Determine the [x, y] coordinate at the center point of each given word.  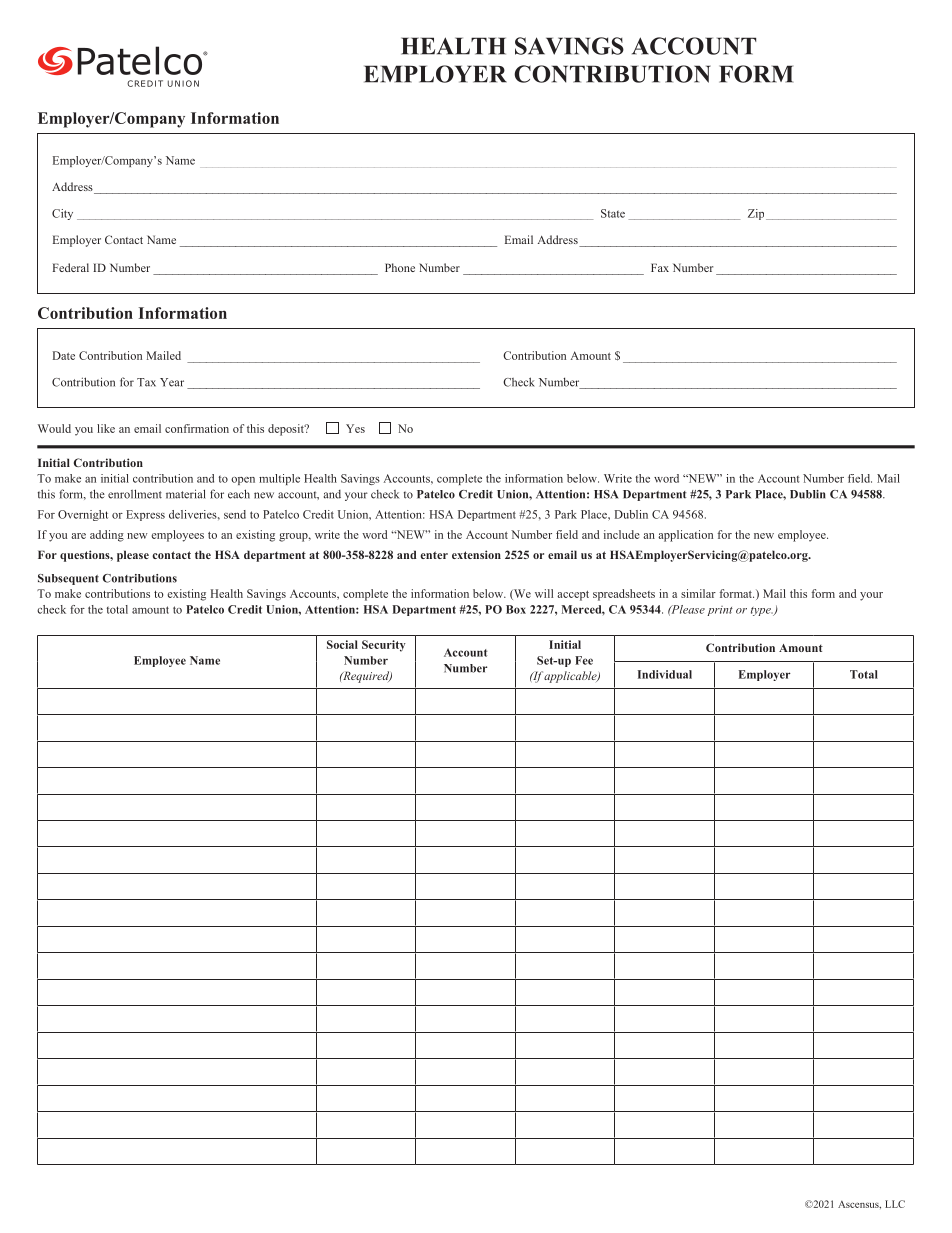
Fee [584, 660]
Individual [665, 674]
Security [384, 646]
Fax [660, 267]
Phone [400, 267]
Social [342, 644]
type [762, 611]
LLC [895, 1204]
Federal [71, 267]
